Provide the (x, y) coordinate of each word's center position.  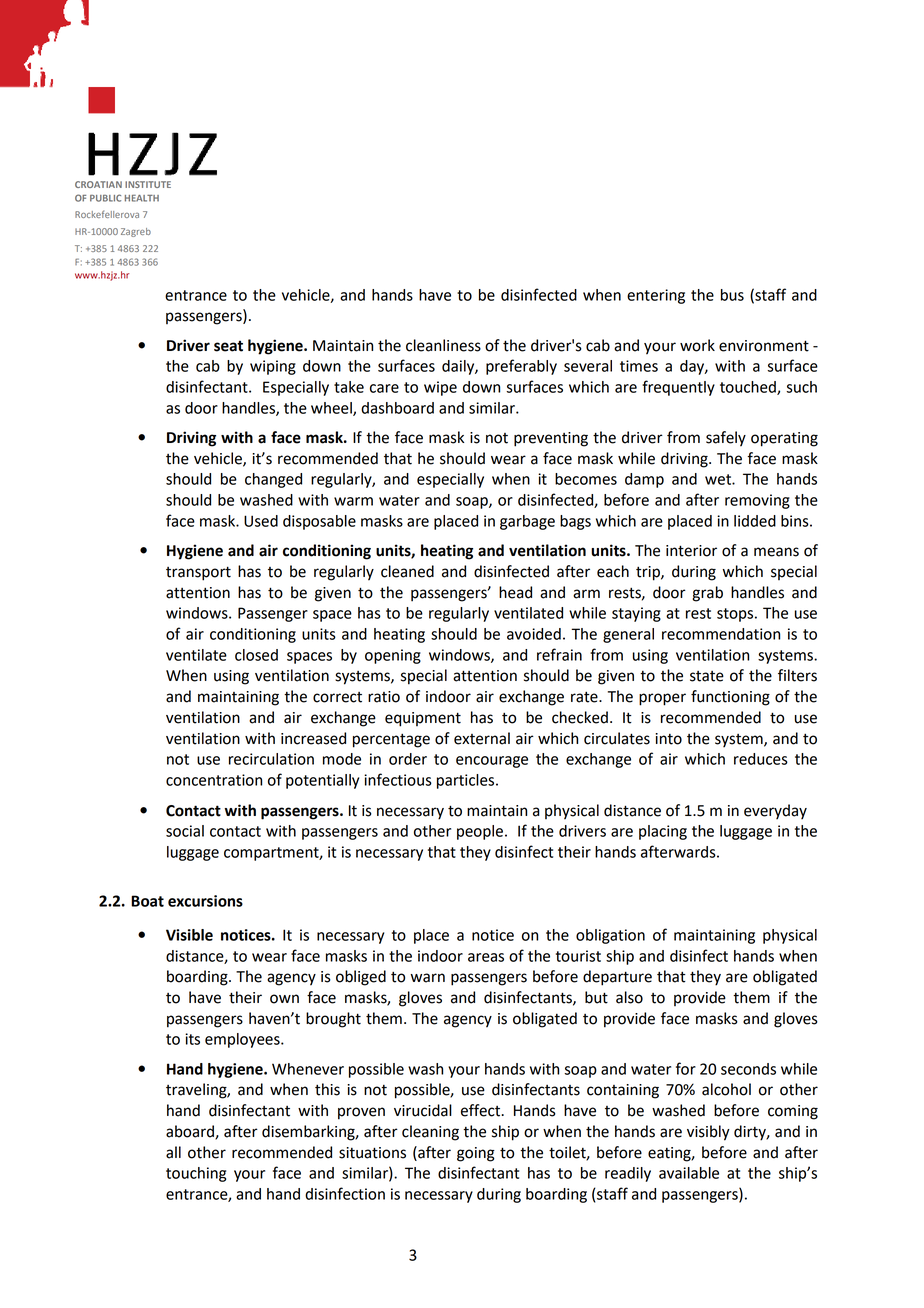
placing (663, 832)
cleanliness (443, 345)
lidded (755, 521)
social (185, 831)
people (480, 832)
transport (198, 573)
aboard (191, 1132)
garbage (527, 522)
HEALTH (142, 198)
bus (732, 295)
